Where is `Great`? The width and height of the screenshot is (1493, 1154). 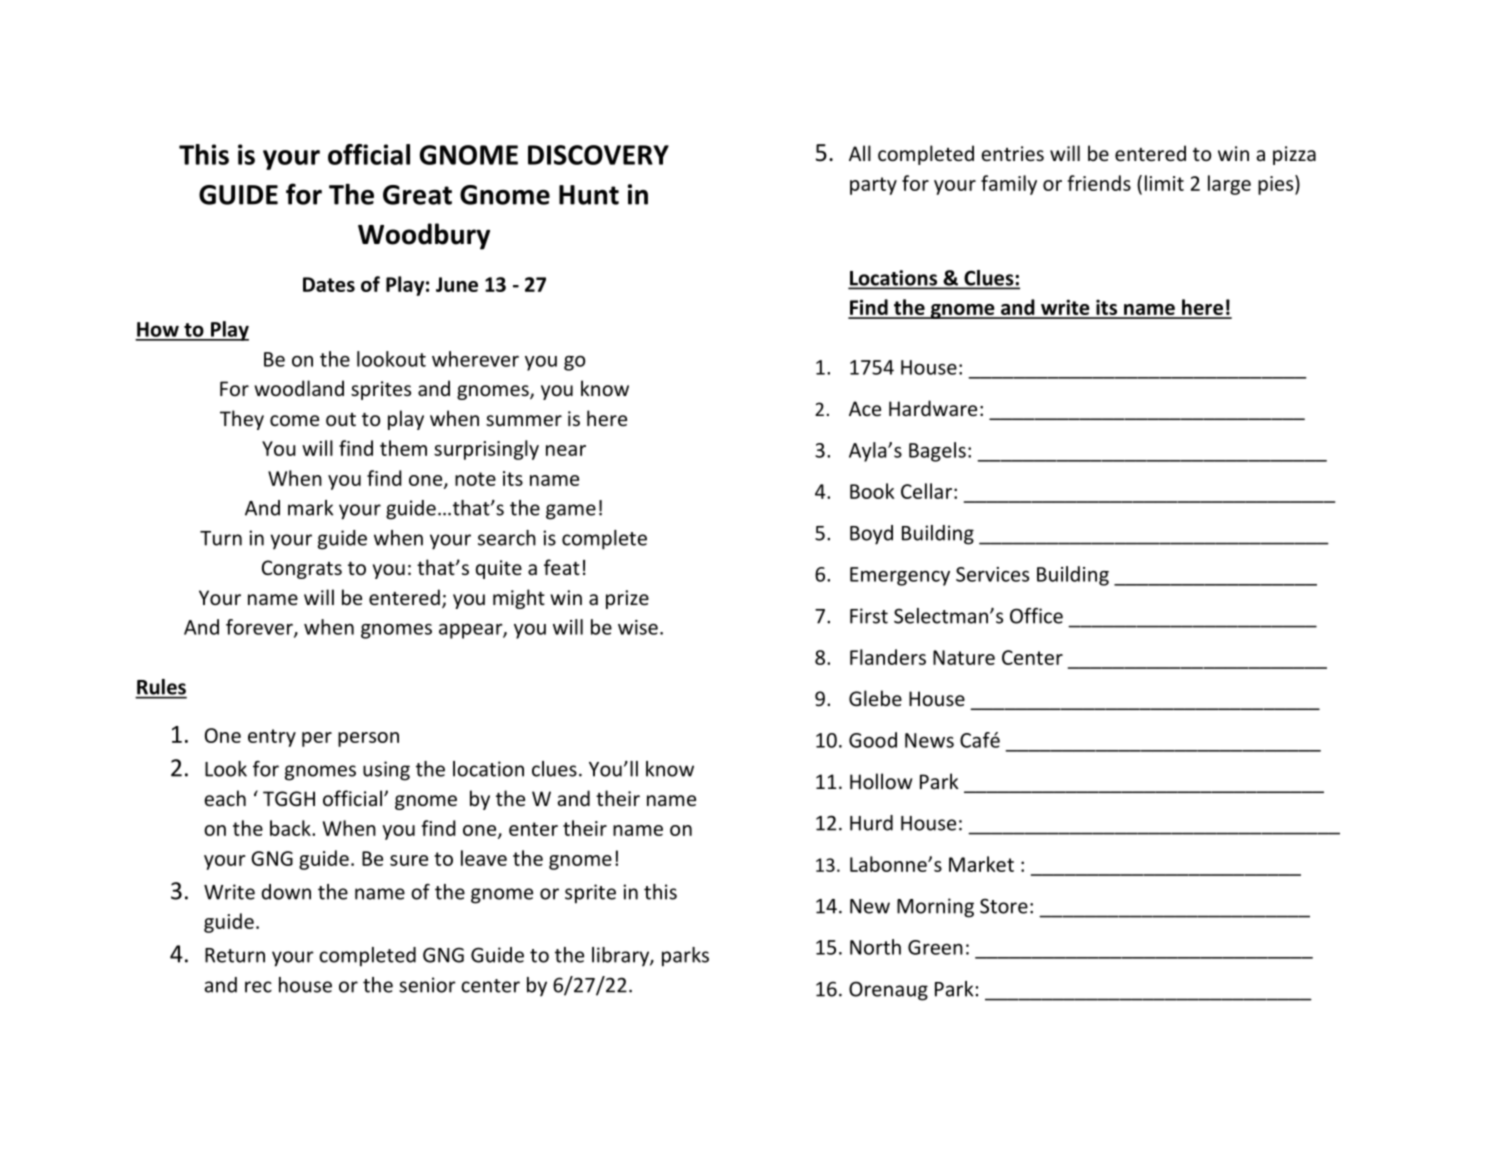
Great is located at coordinates (417, 195).
